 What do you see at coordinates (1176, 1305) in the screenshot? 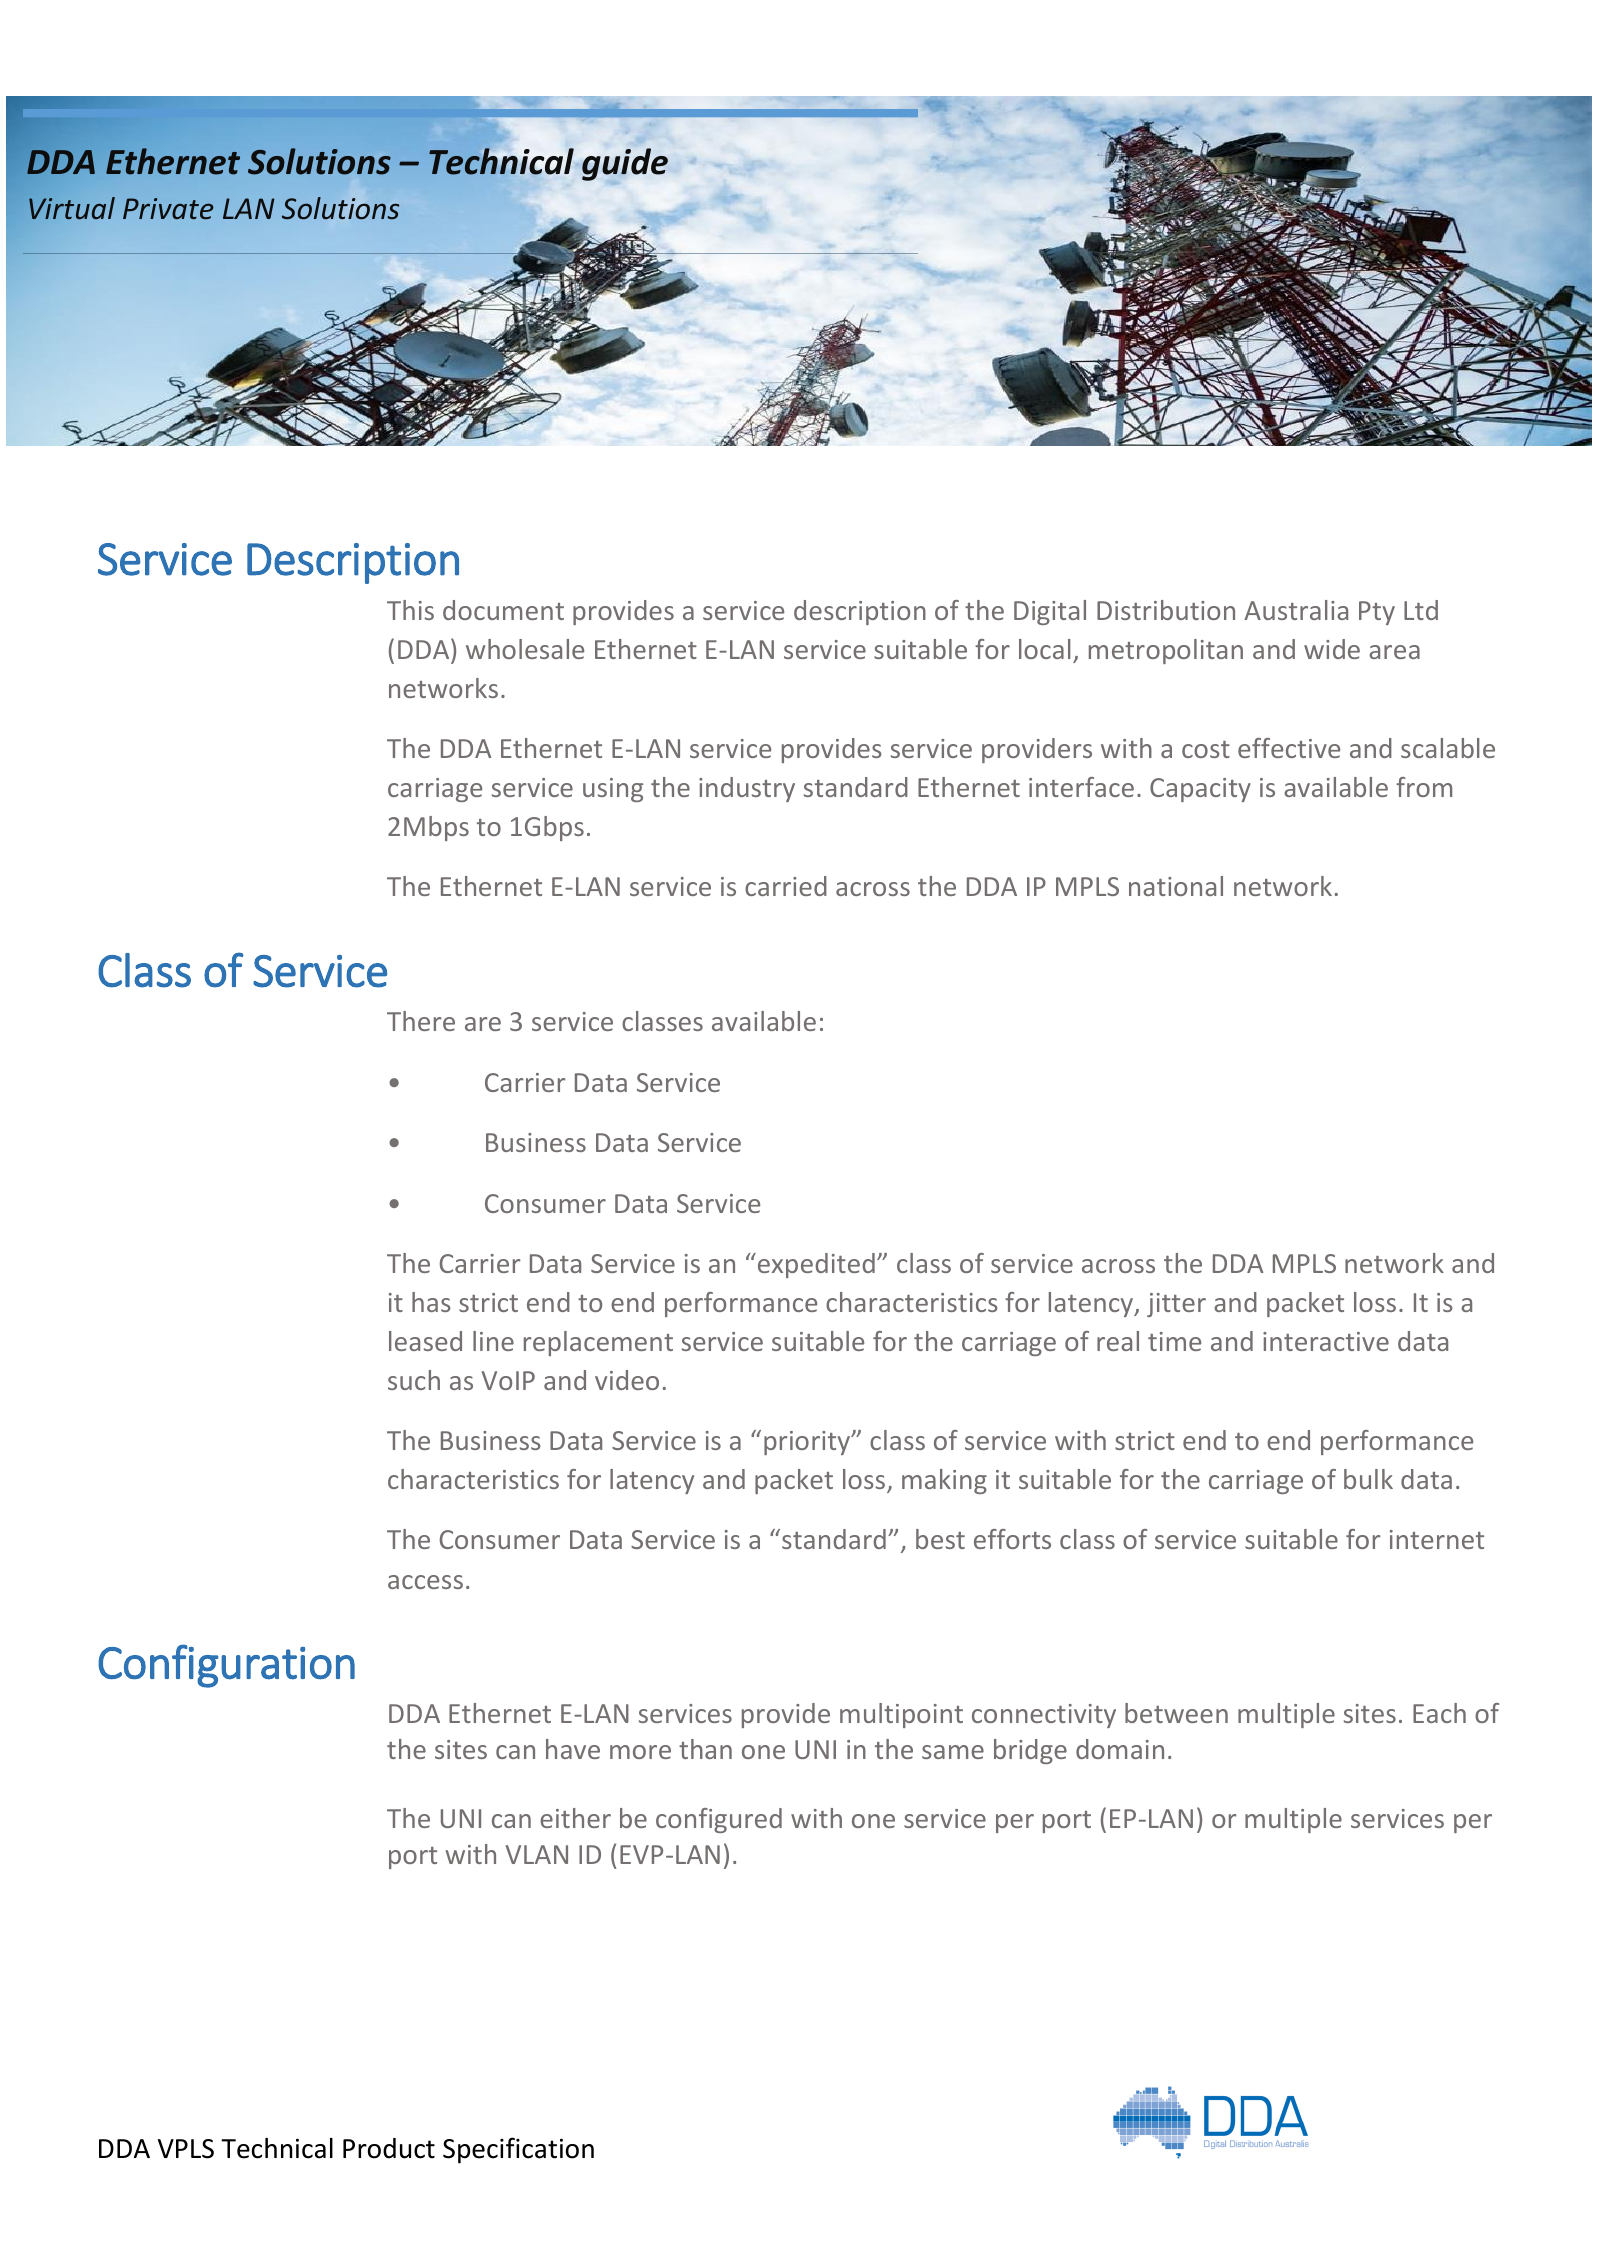
I see `jitter` at bounding box center [1176, 1305].
